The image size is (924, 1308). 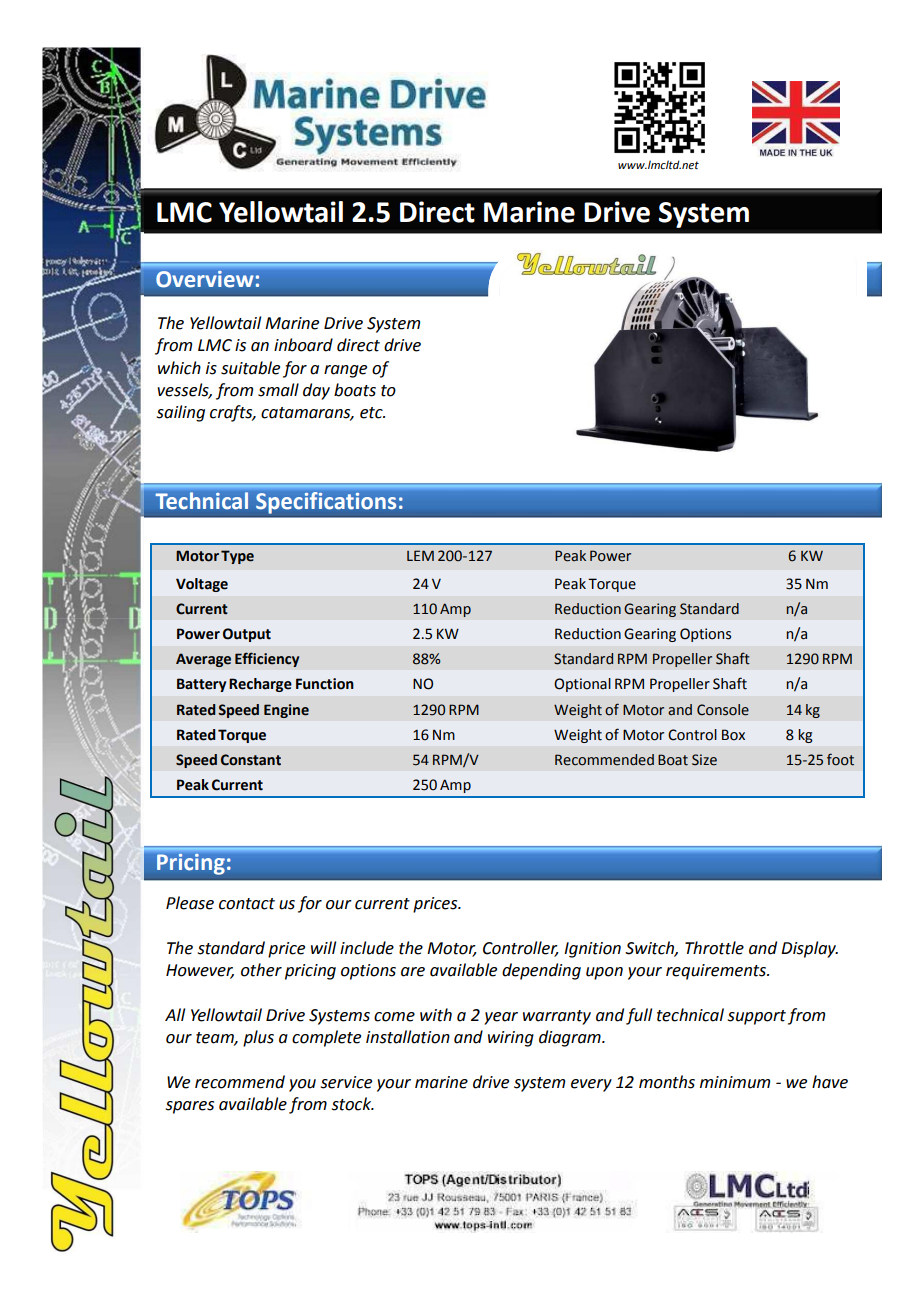 I want to click on range, so click(x=345, y=371).
